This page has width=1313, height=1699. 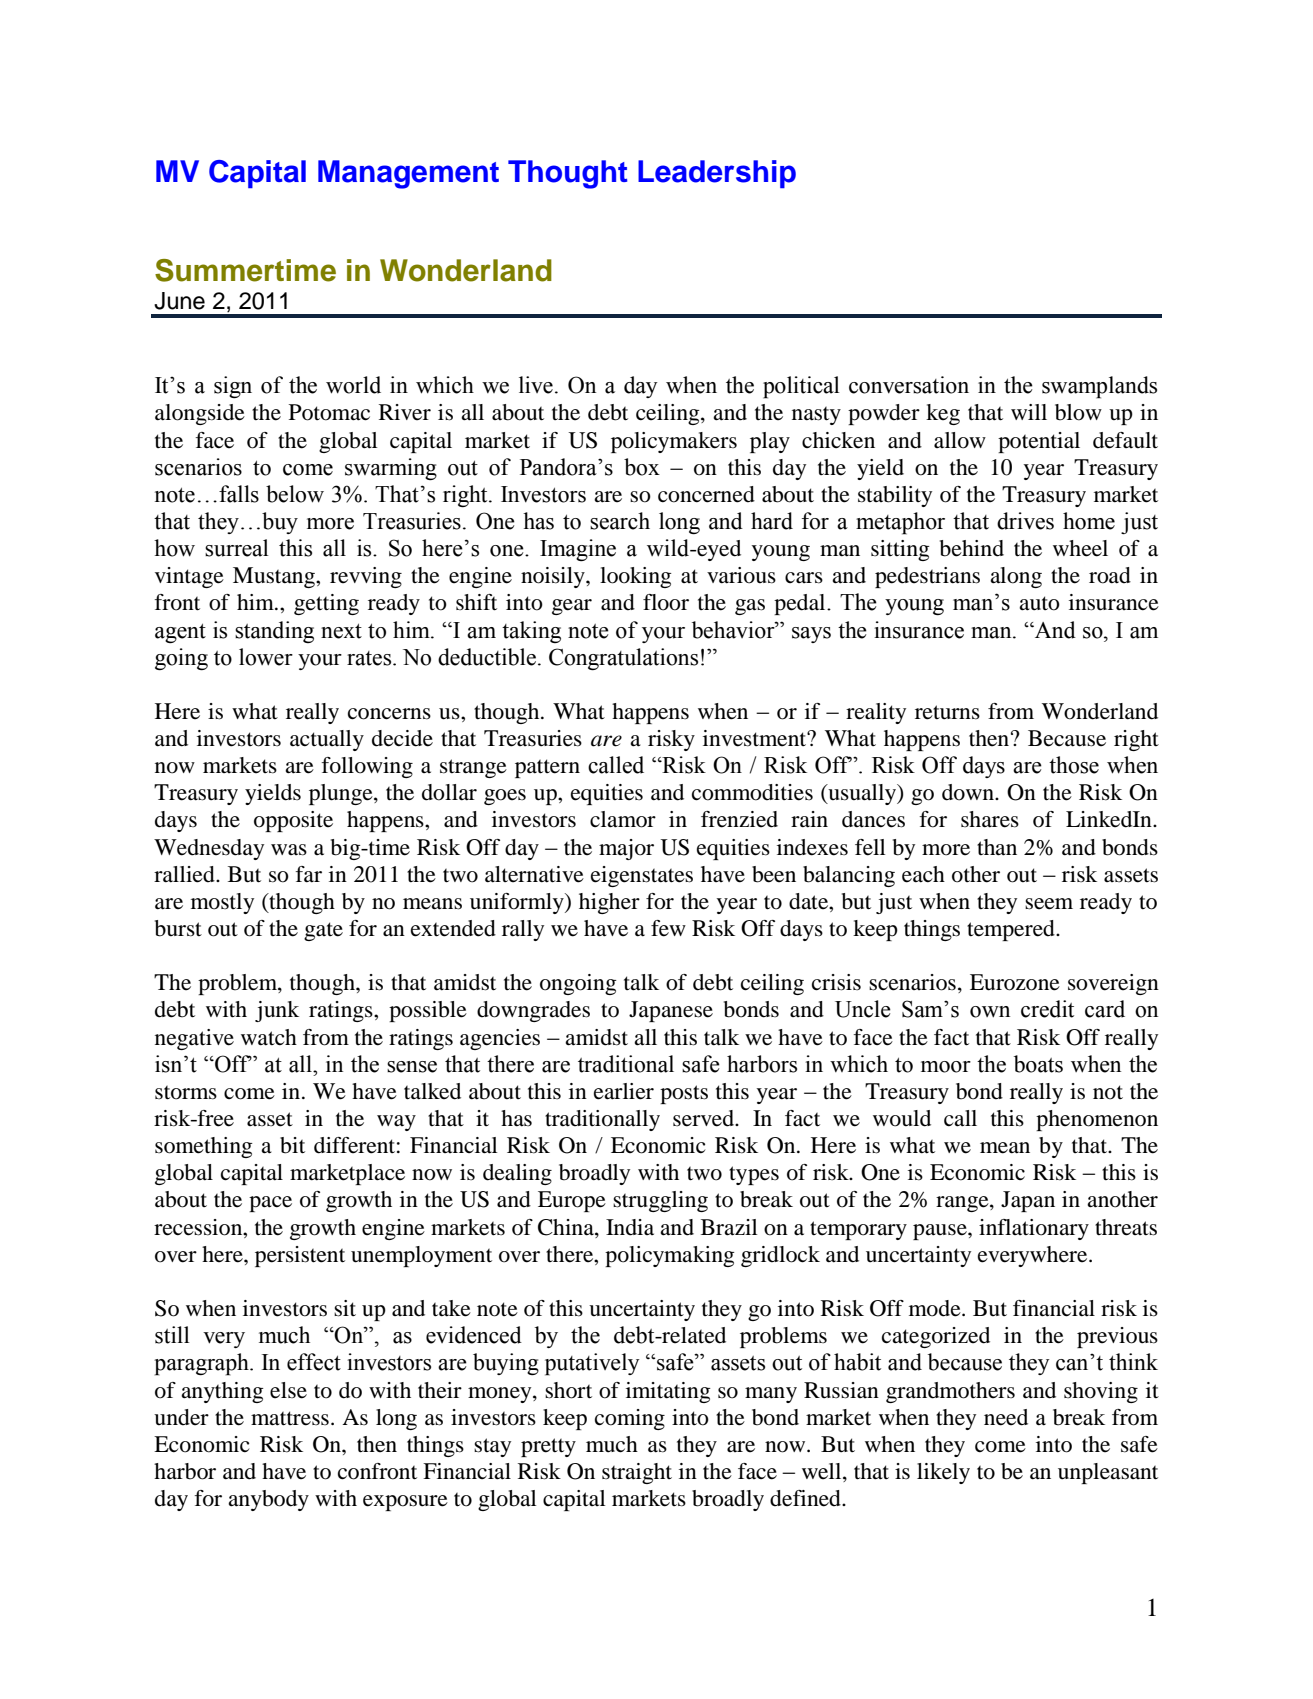 What do you see at coordinates (268, 1500) in the page?
I see `anybody` at bounding box center [268, 1500].
